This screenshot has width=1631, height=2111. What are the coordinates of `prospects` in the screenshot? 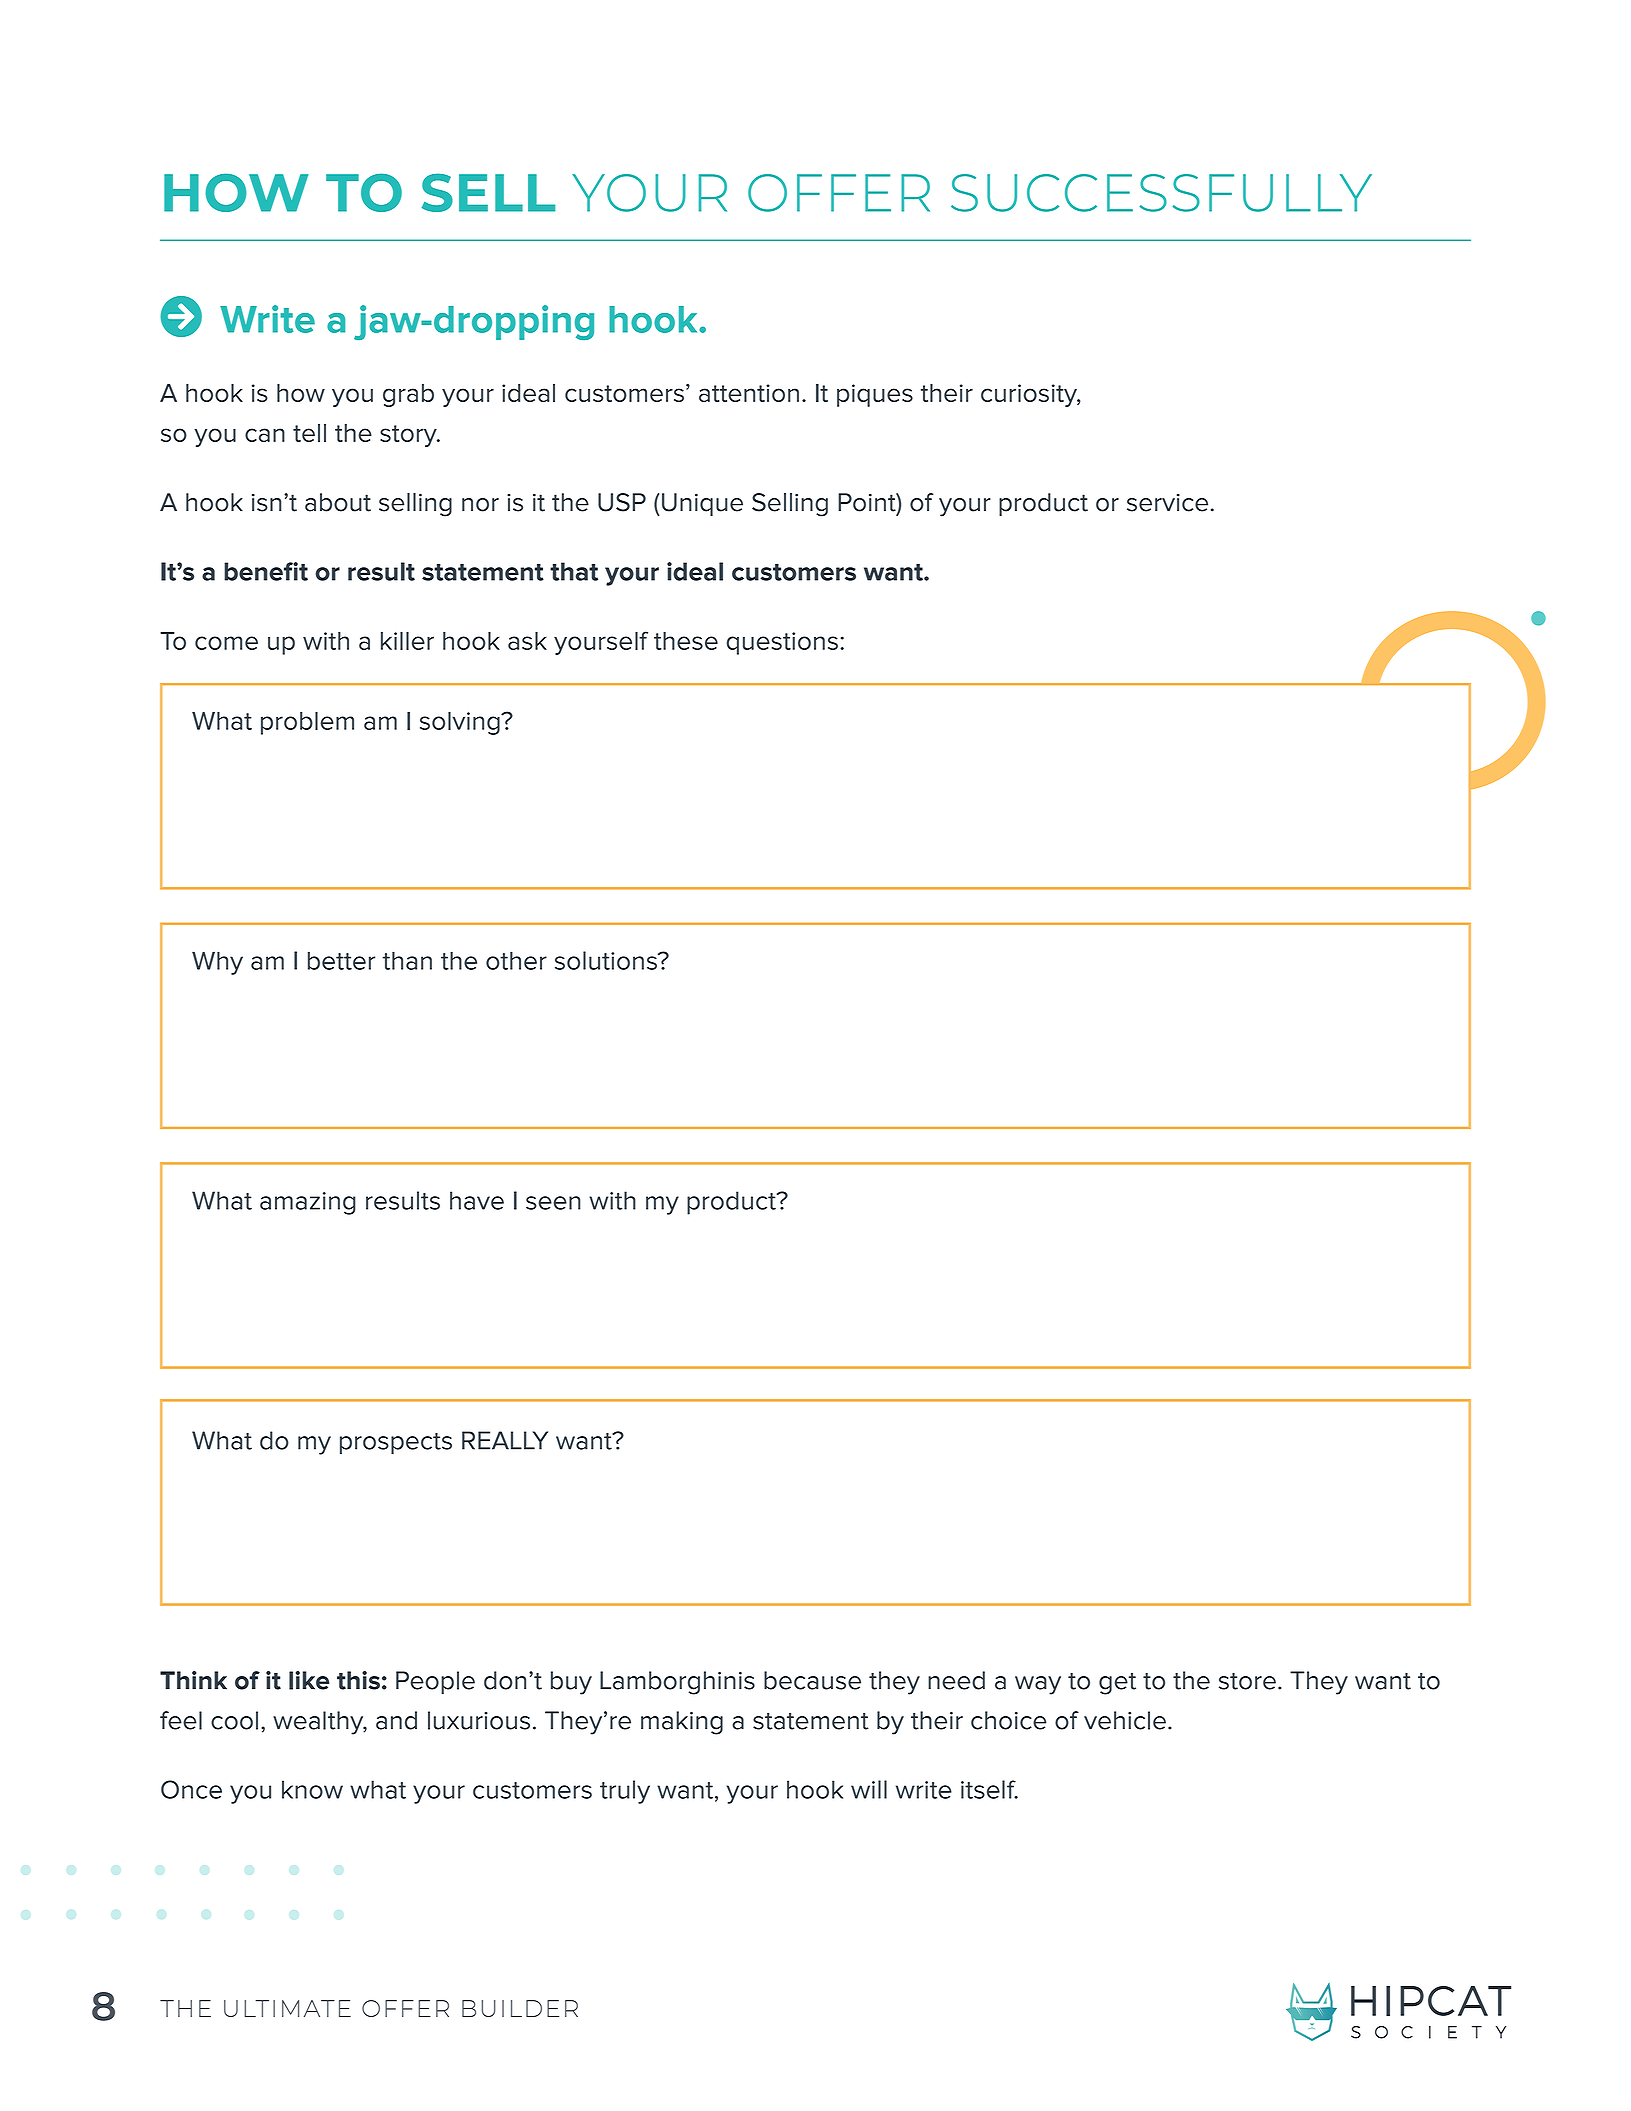 It's located at (396, 1444).
